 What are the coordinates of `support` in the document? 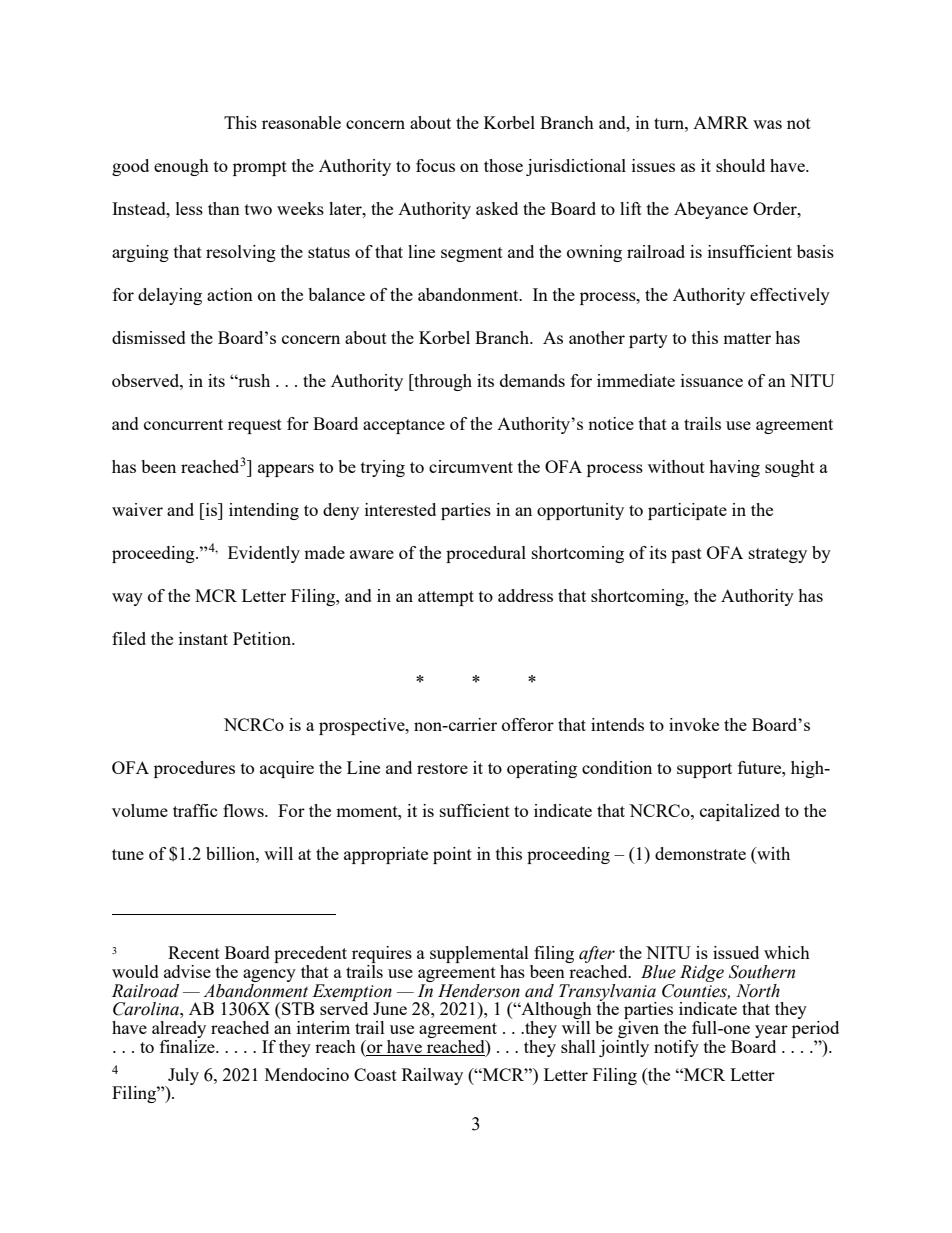 It's located at (704, 770).
